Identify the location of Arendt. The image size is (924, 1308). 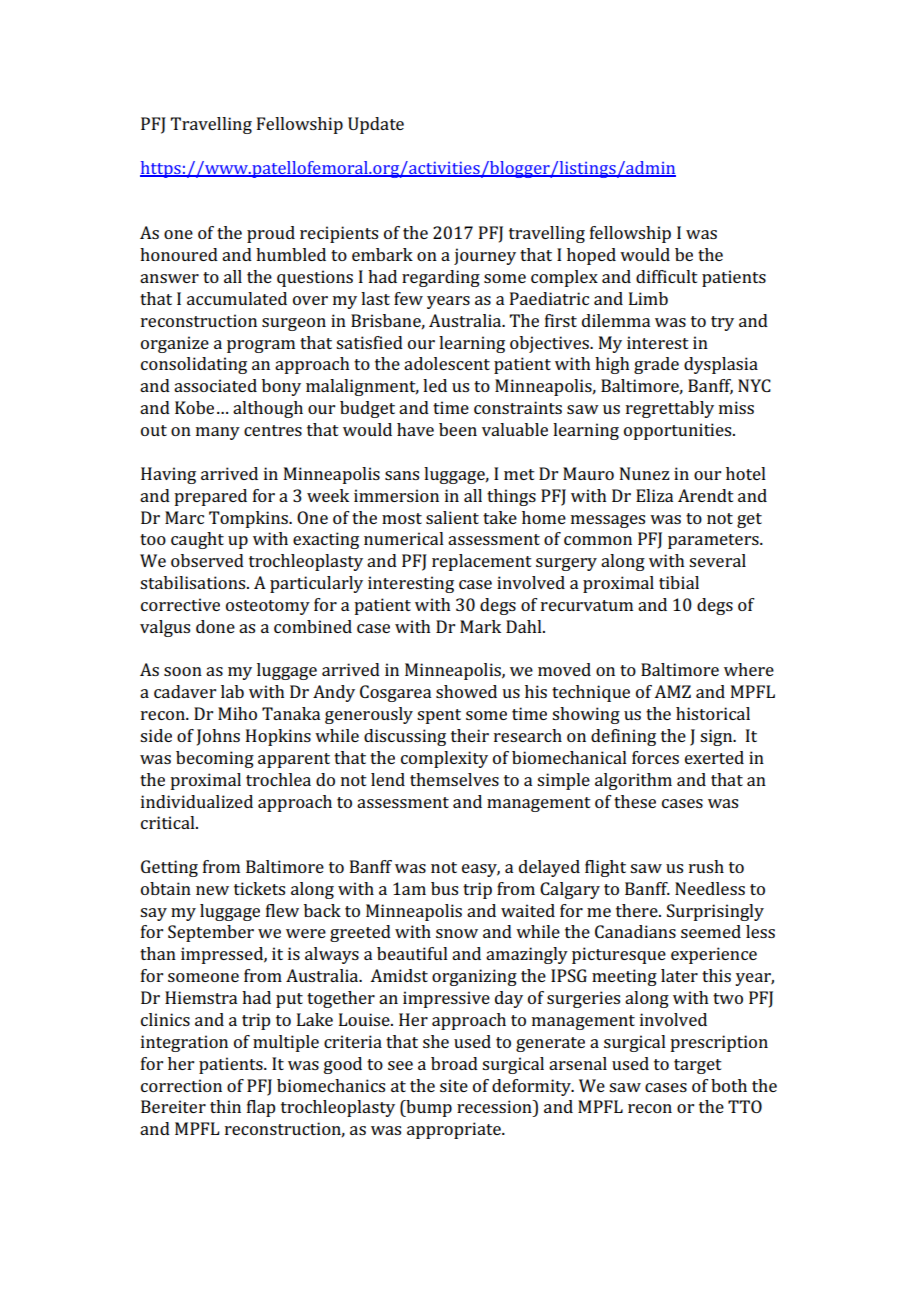
(706, 495).
